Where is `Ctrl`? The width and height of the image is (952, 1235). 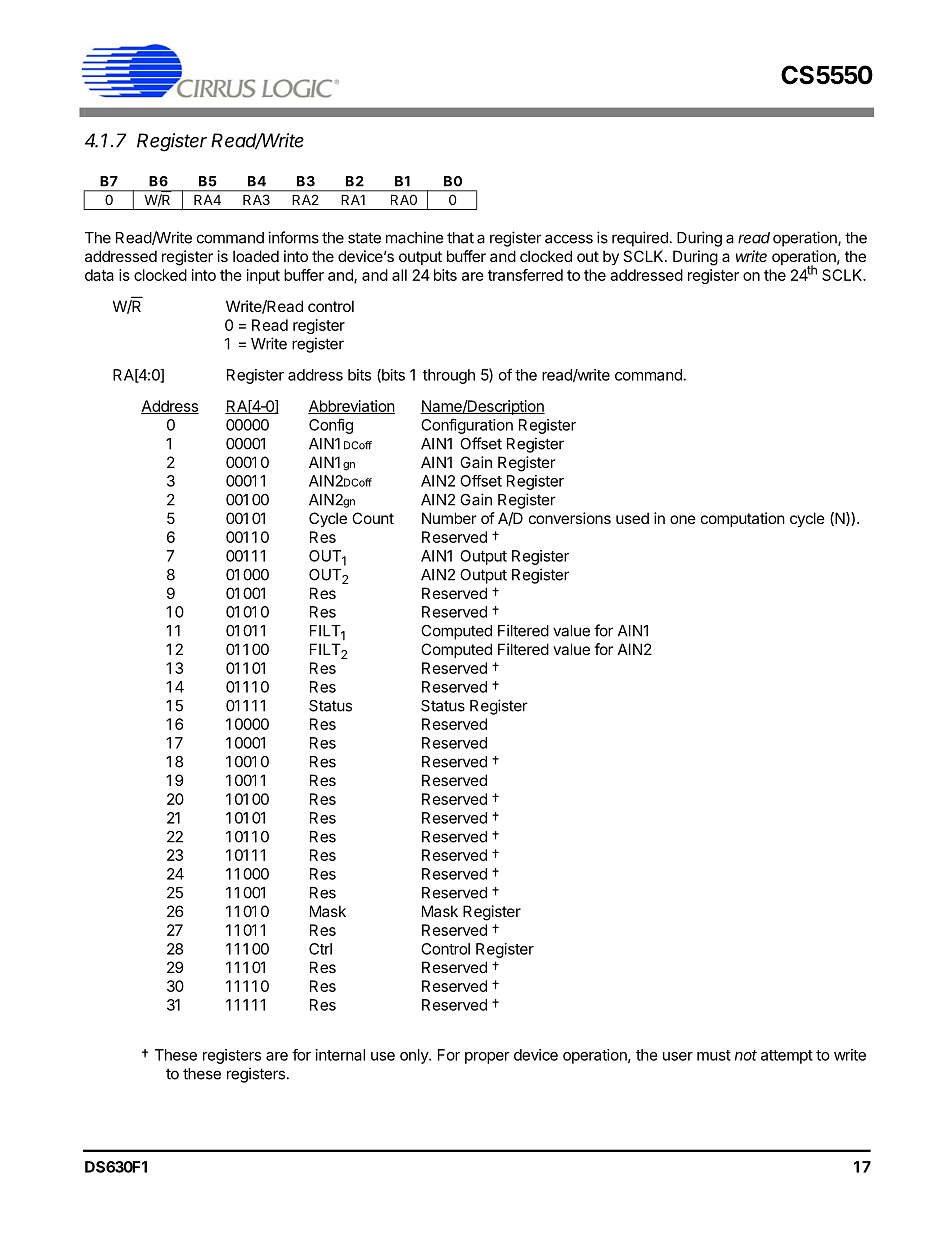 Ctrl is located at coordinates (320, 949).
